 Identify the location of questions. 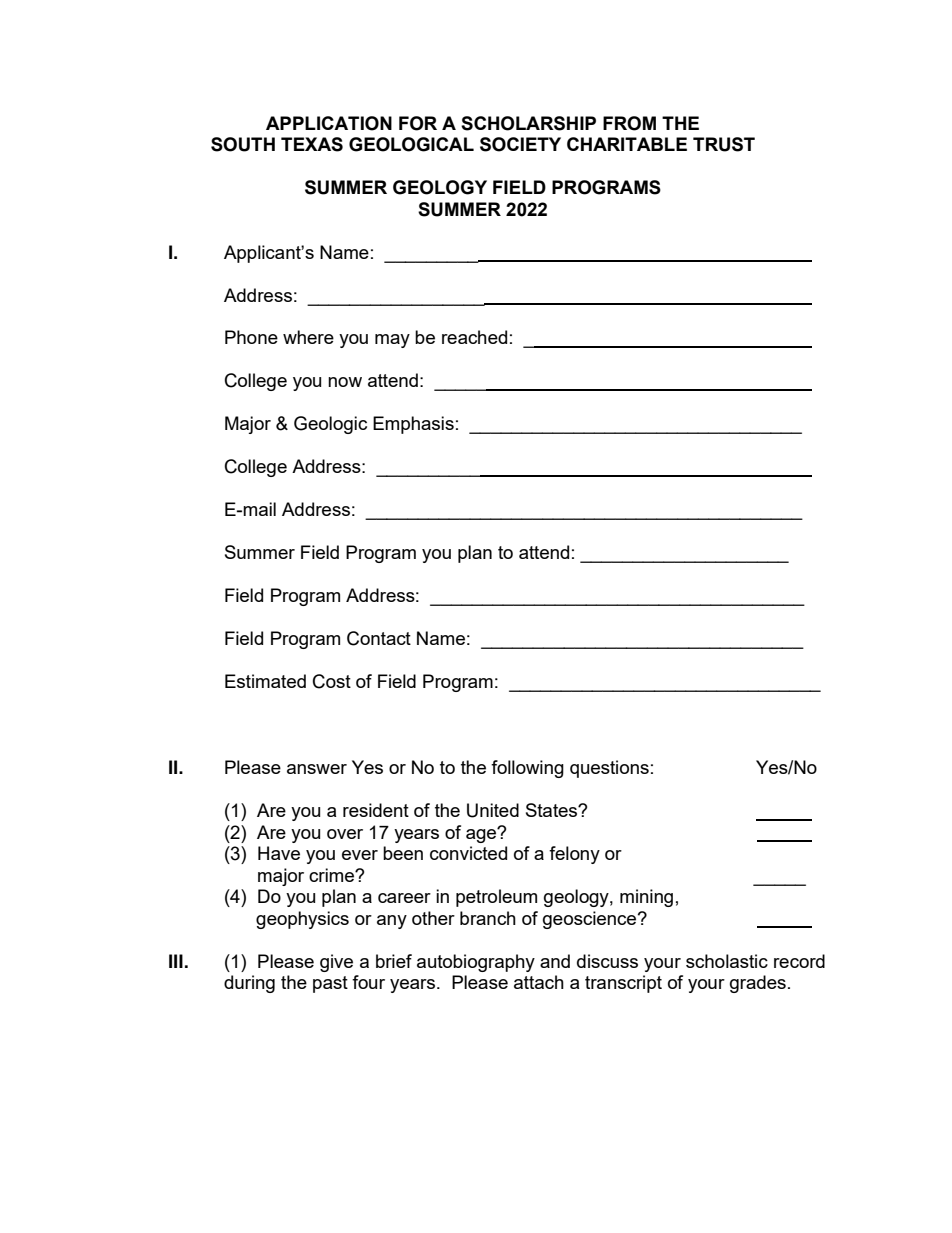
(609, 769).
